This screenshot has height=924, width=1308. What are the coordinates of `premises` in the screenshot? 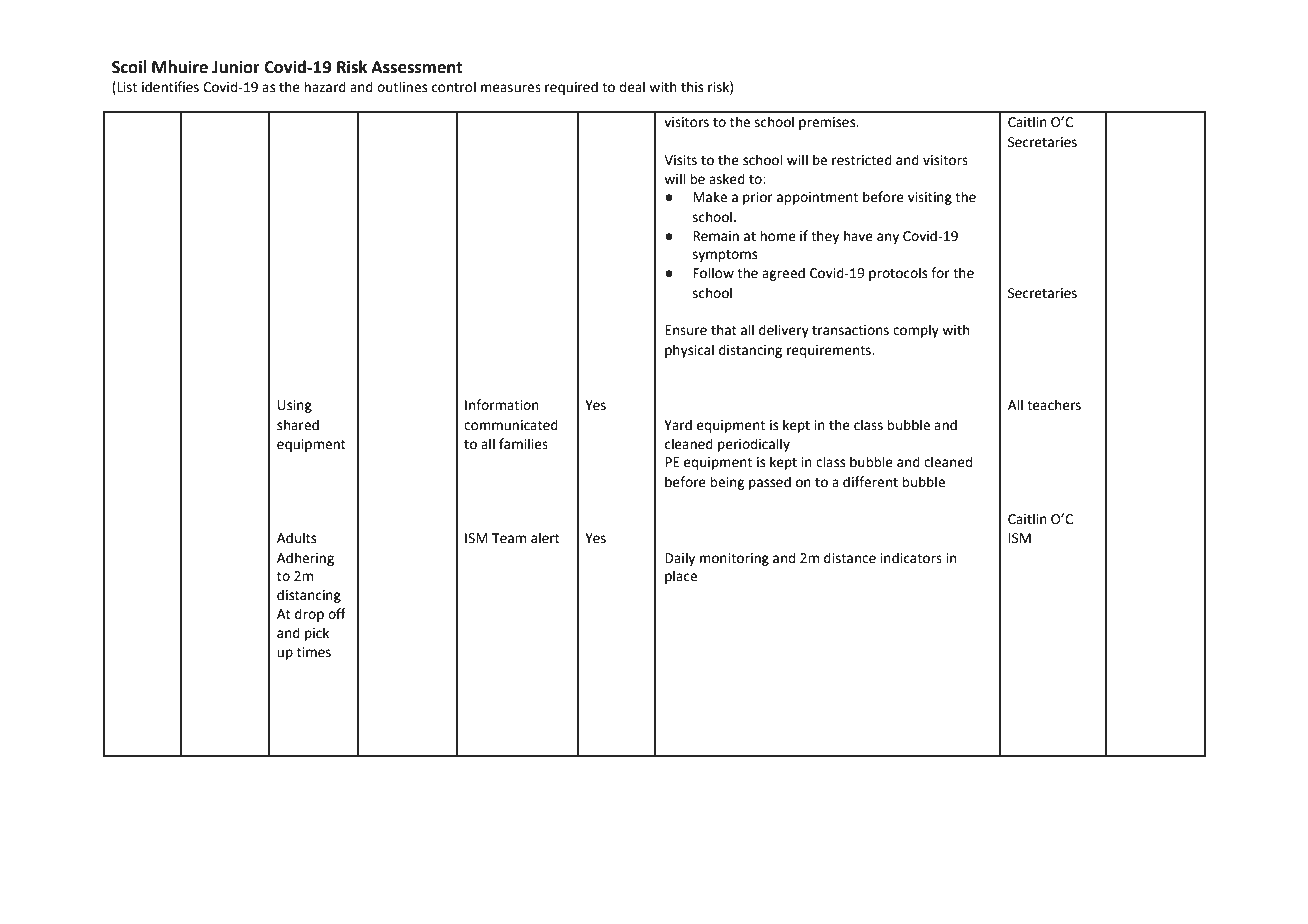 It's located at (828, 123).
